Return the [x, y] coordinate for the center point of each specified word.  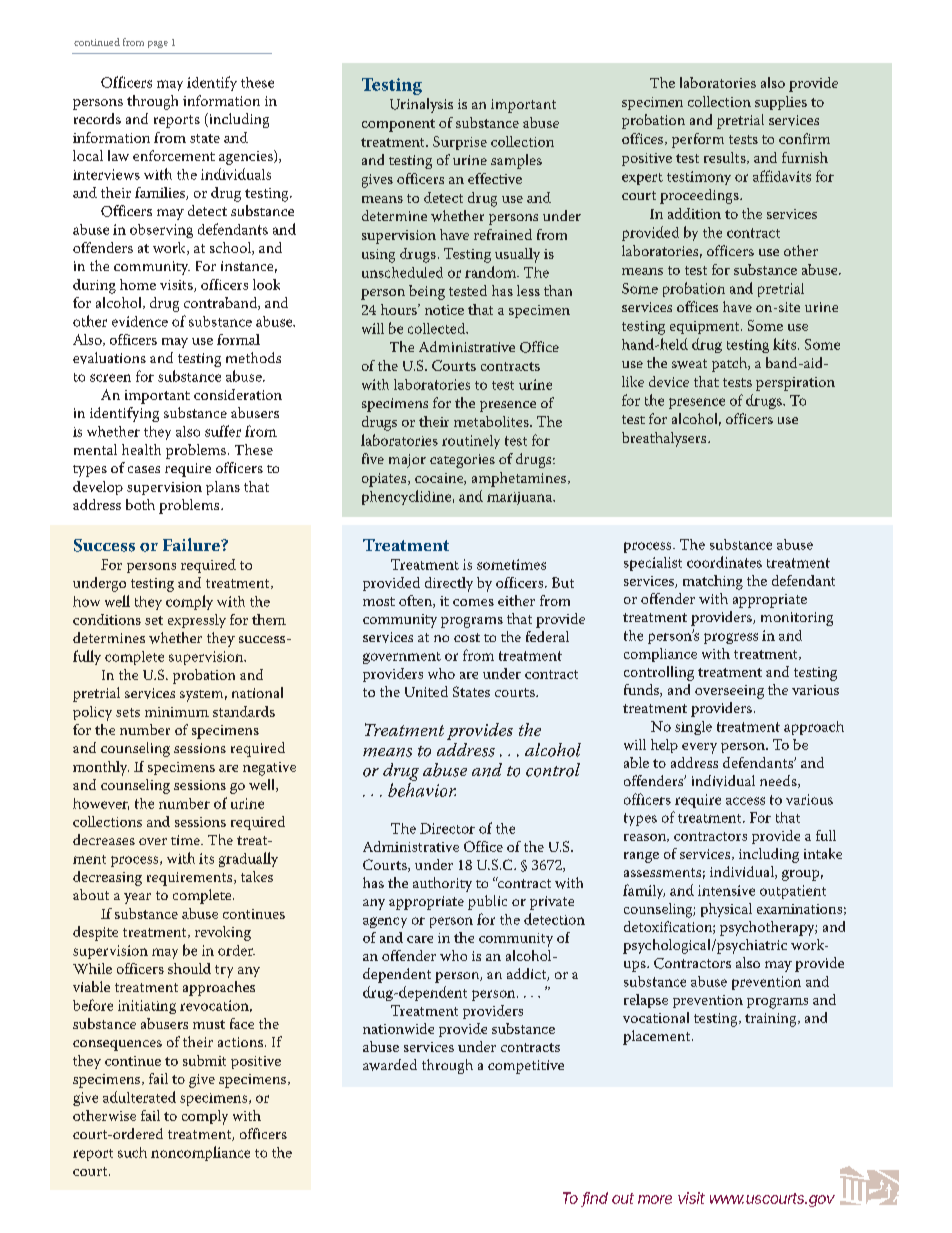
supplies [781, 103]
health [141, 449]
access [745, 801]
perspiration [795, 384]
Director [447, 828]
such [132, 1152]
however [101, 804]
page [158, 44]
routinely [471, 442]
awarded [390, 1065]
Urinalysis [421, 105]
